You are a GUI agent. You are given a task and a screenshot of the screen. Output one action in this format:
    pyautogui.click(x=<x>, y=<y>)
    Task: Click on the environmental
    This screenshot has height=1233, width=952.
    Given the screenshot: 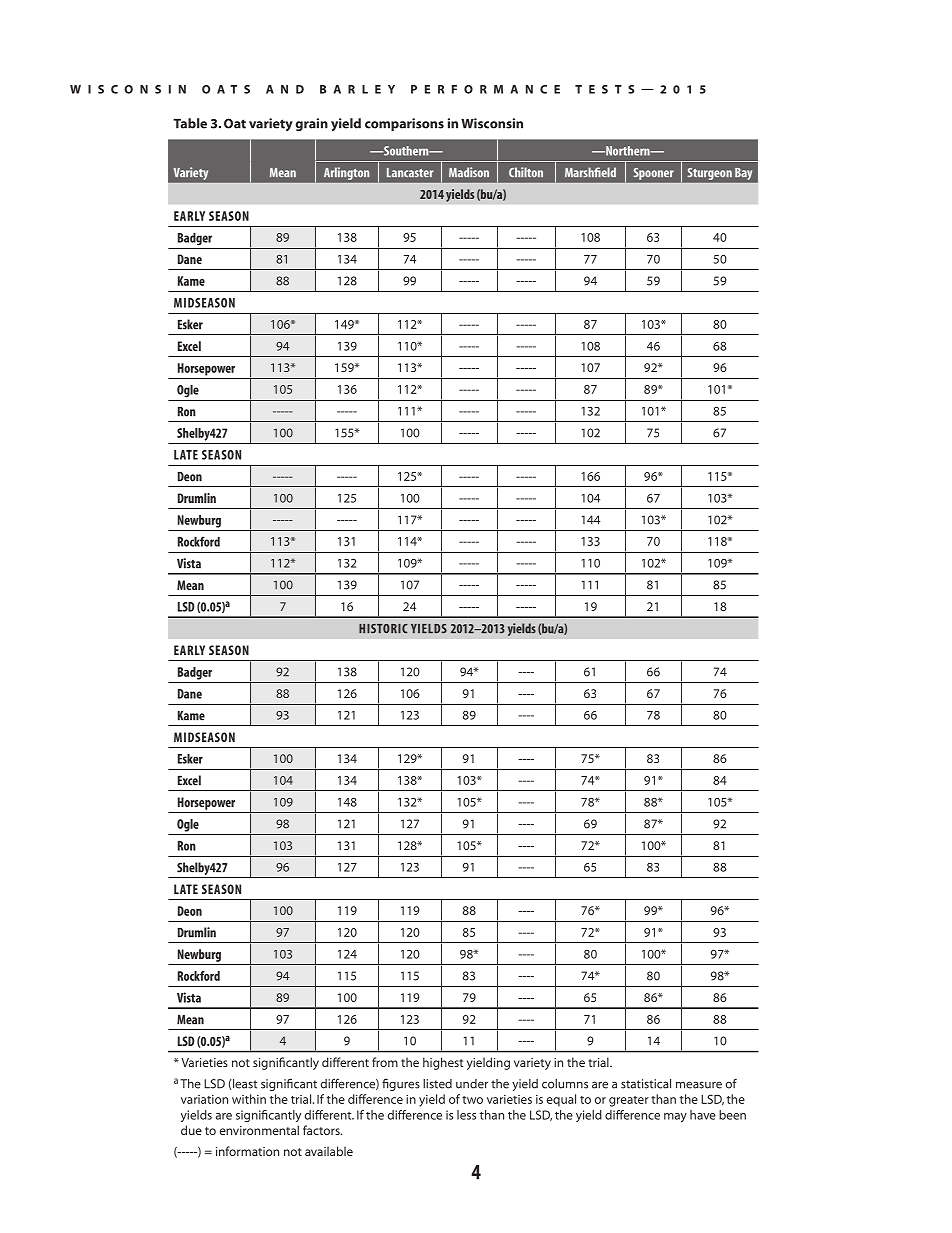 What is the action you would take?
    pyautogui.click(x=259, y=1130)
